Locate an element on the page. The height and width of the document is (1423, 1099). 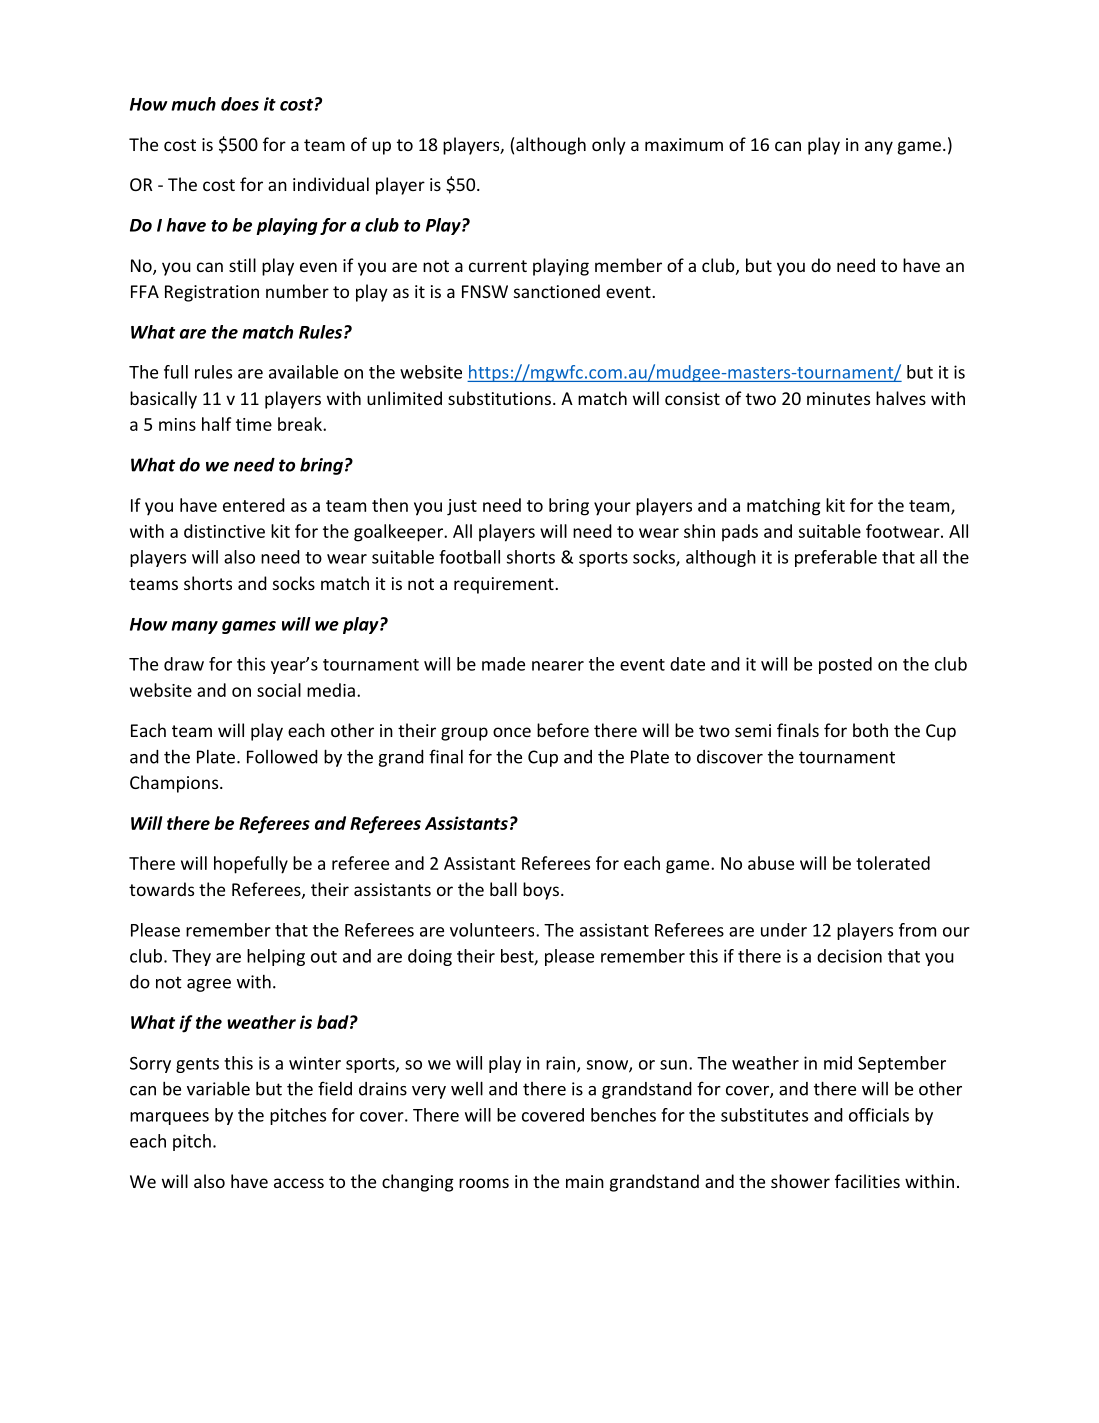
boys is located at coordinates (541, 891).
